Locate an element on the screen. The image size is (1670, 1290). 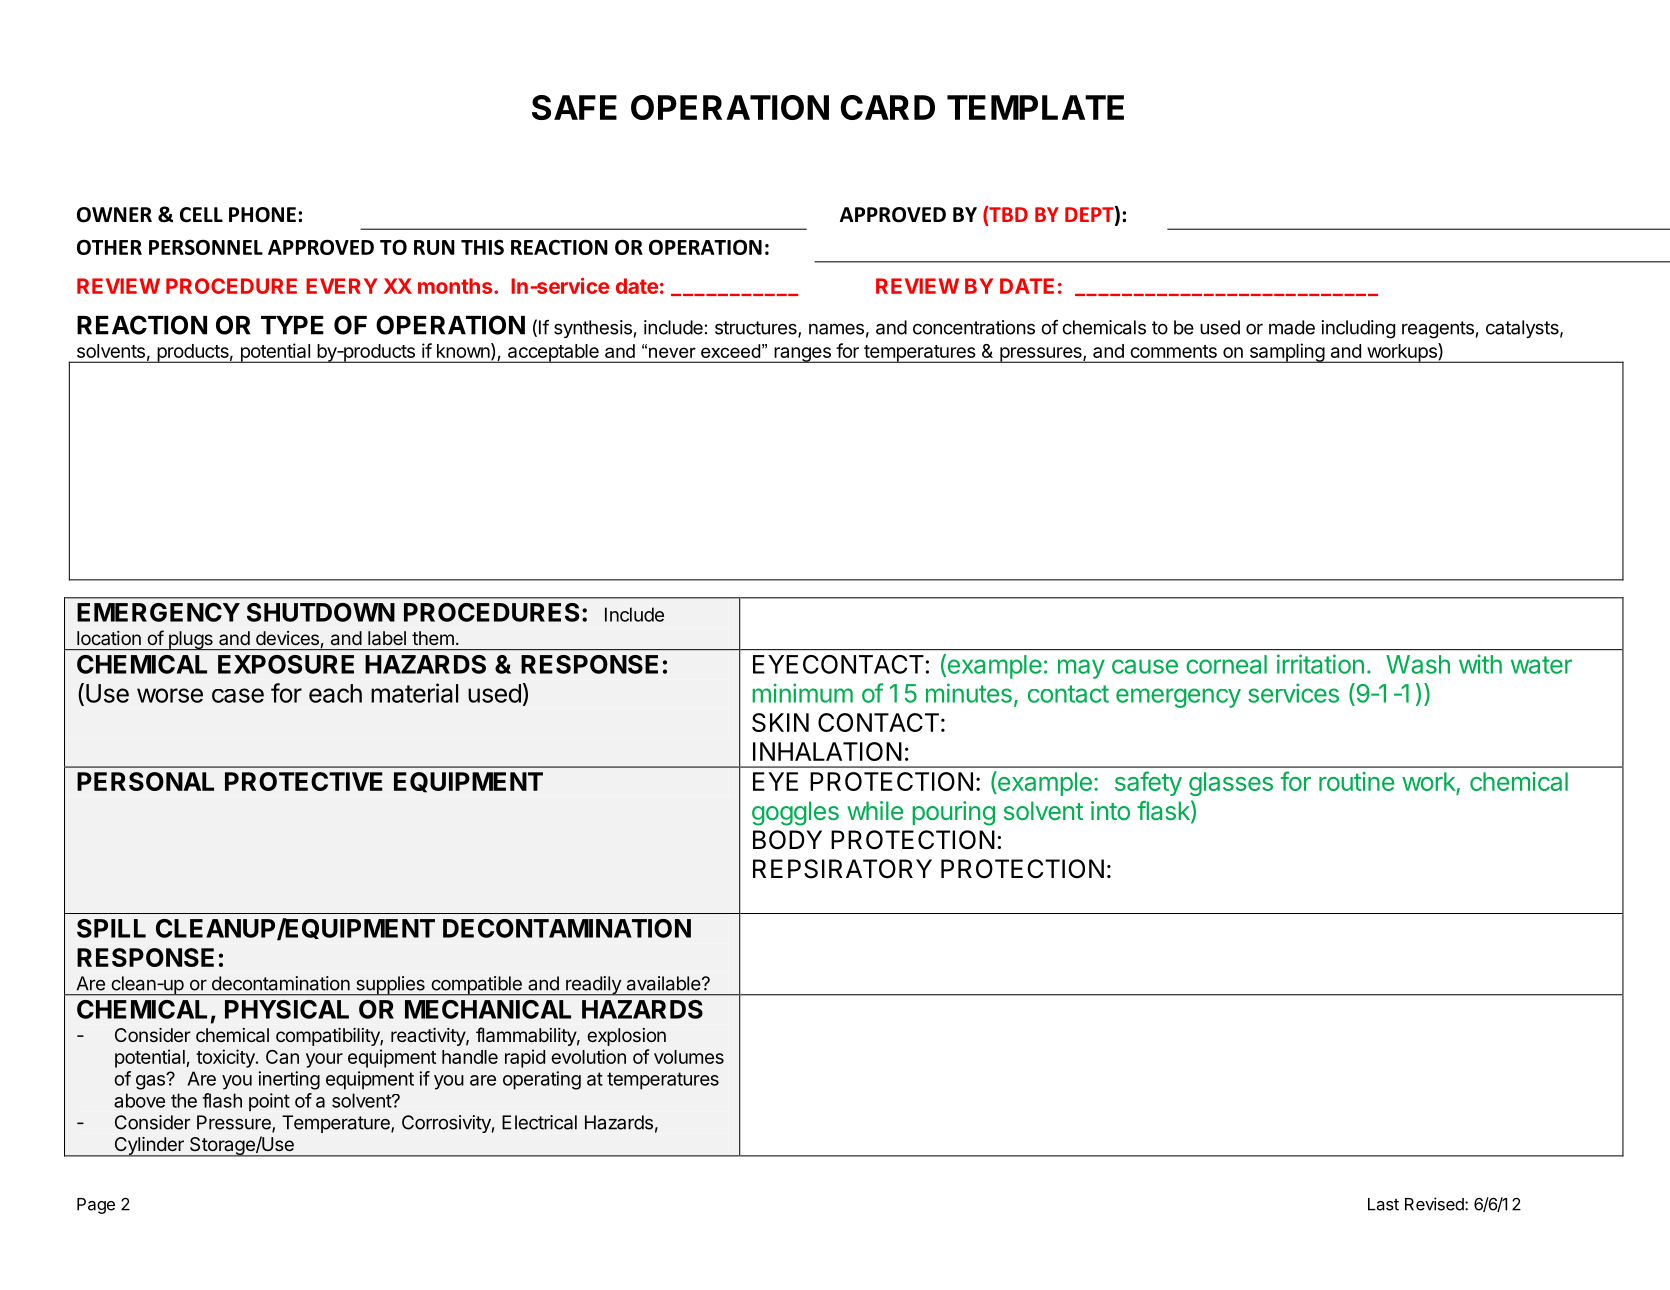
irritation is located at coordinates (1320, 664).
